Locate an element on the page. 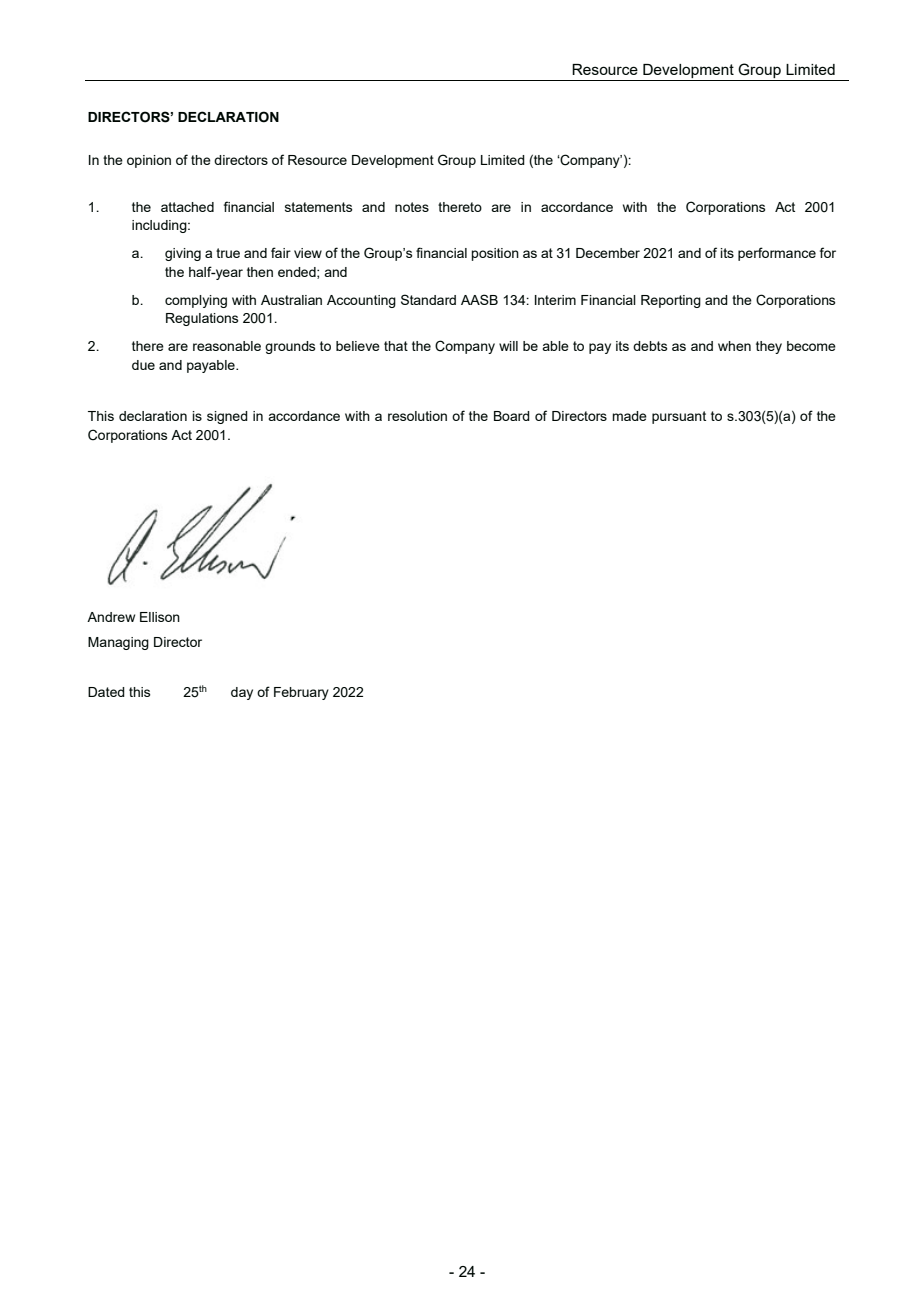  complying is located at coordinates (196, 301).
